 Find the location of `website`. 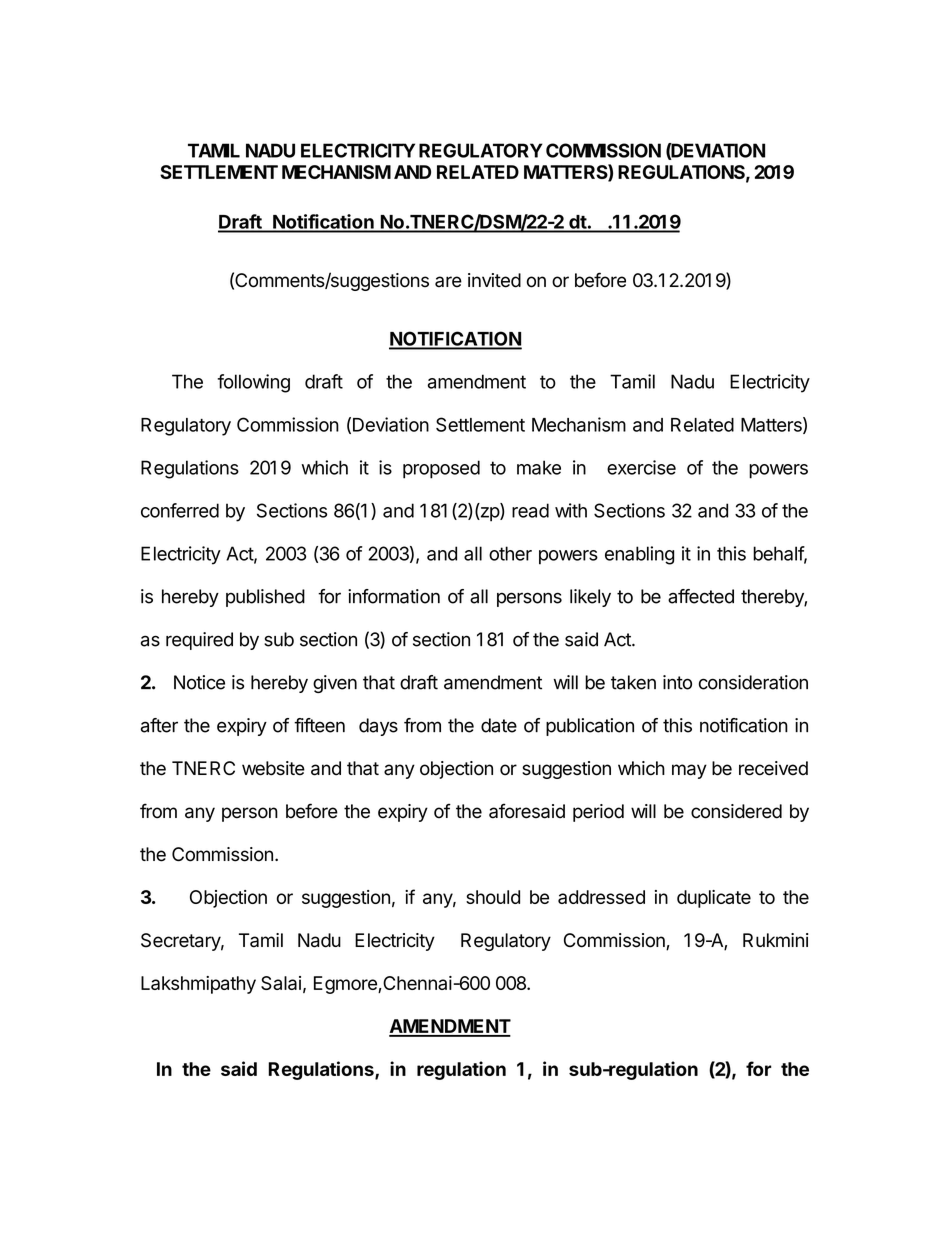

website is located at coordinates (273, 768).
